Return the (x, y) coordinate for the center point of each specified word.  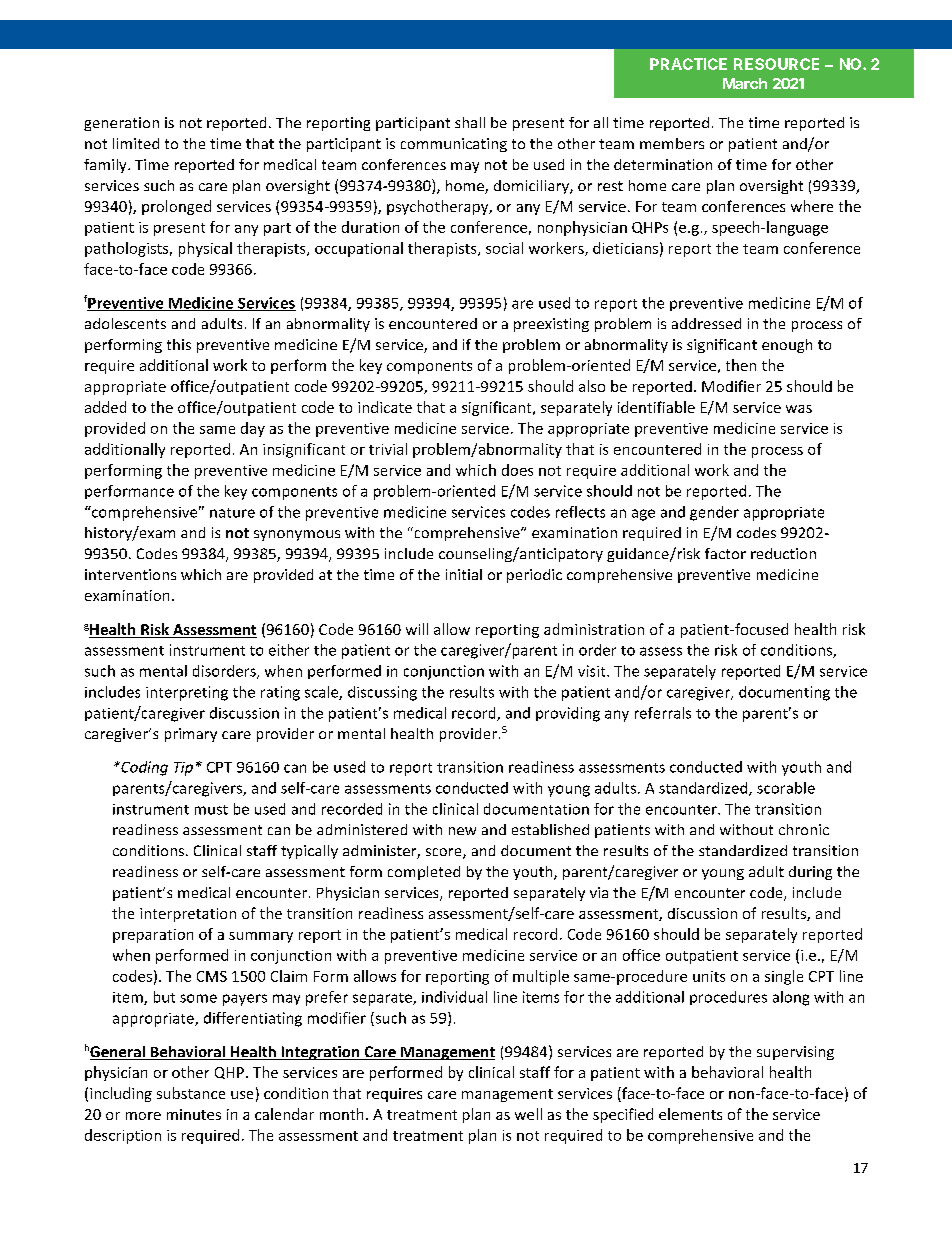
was (799, 409)
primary (191, 735)
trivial (388, 449)
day (253, 429)
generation (121, 124)
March (745, 83)
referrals (663, 713)
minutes (194, 1114)
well (528, 1114)
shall (470, 122)
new (462, 831)
